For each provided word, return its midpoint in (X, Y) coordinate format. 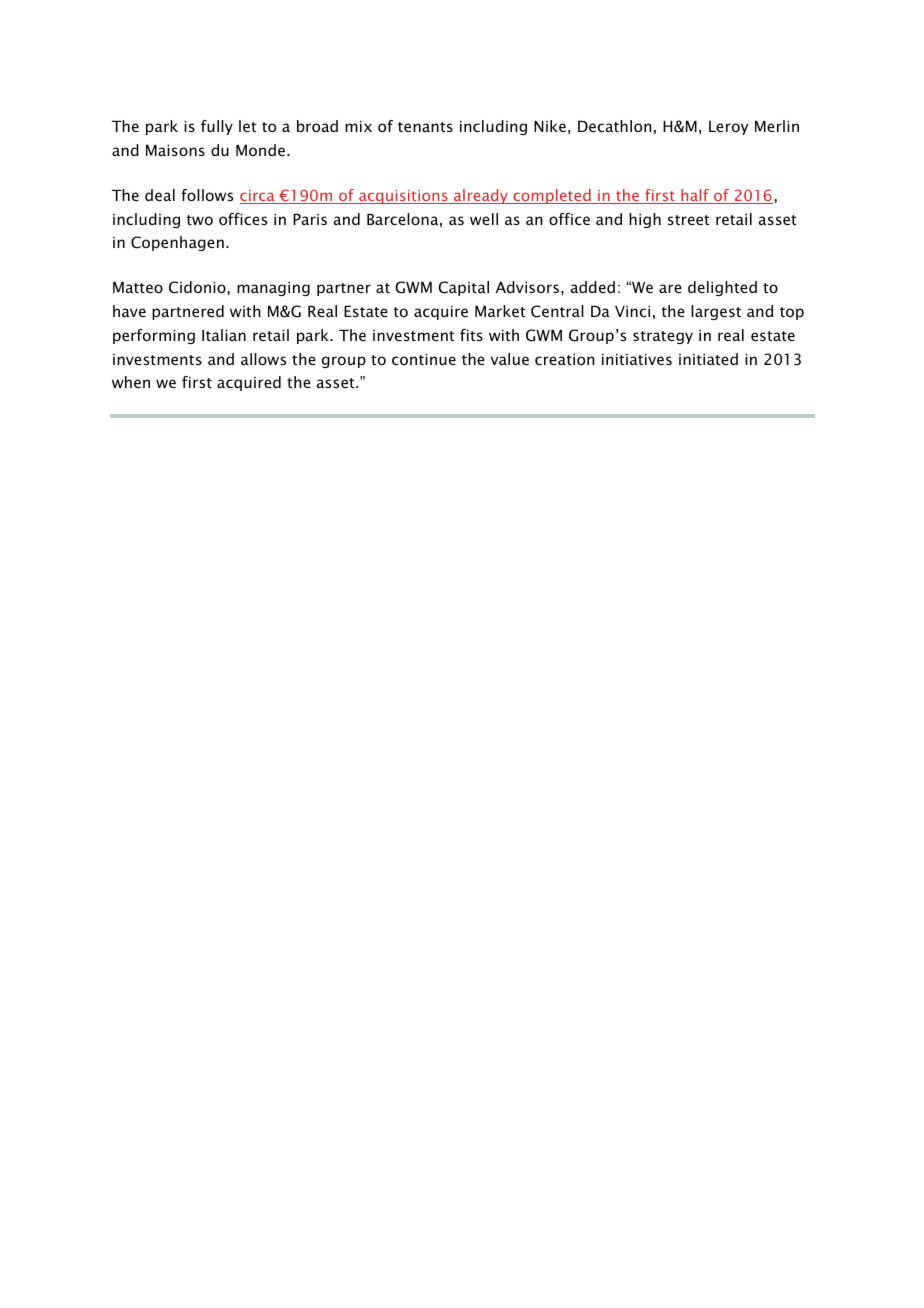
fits (471, 335)
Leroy (729, 128)
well (484, 219)
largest (716, 312)
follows (207, 195)
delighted (722, 288)
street (688, 220)
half (695, 196)
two (199, 220)
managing (273, 289)
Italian (224, 335)
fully (217, 127)
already (481, 196)
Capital (463, 288)
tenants (425, 127)
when (131, 382)
